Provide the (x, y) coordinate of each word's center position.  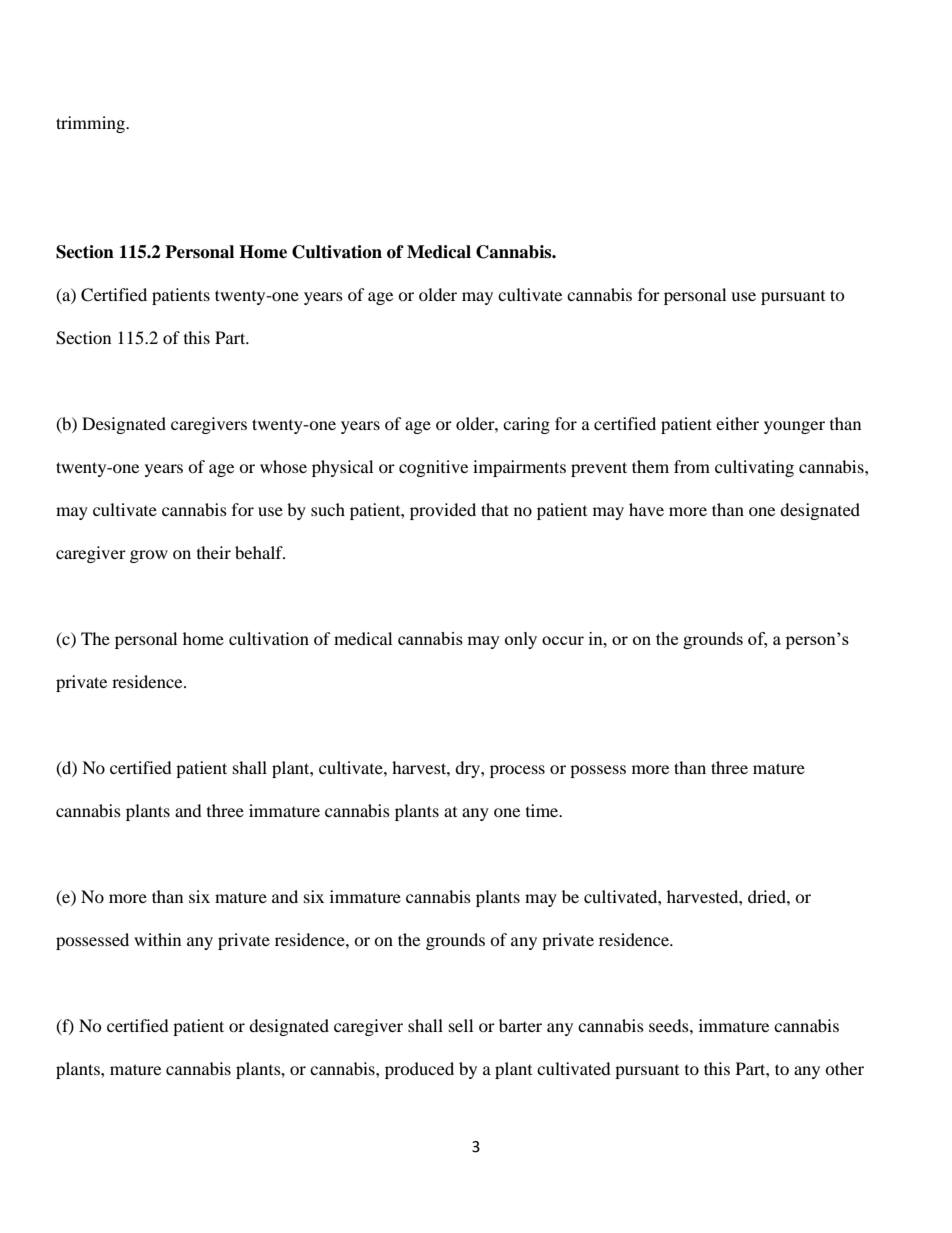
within (157, 939)
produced (419, 1070)
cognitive (433, 468)
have (646, 509)
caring (526, 425)
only (521, 640)
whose (283, 466)
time (543, 810)
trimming (91, 124)
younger (794, 427)
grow (149, 556)
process (517, 771)
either (737, 423)
